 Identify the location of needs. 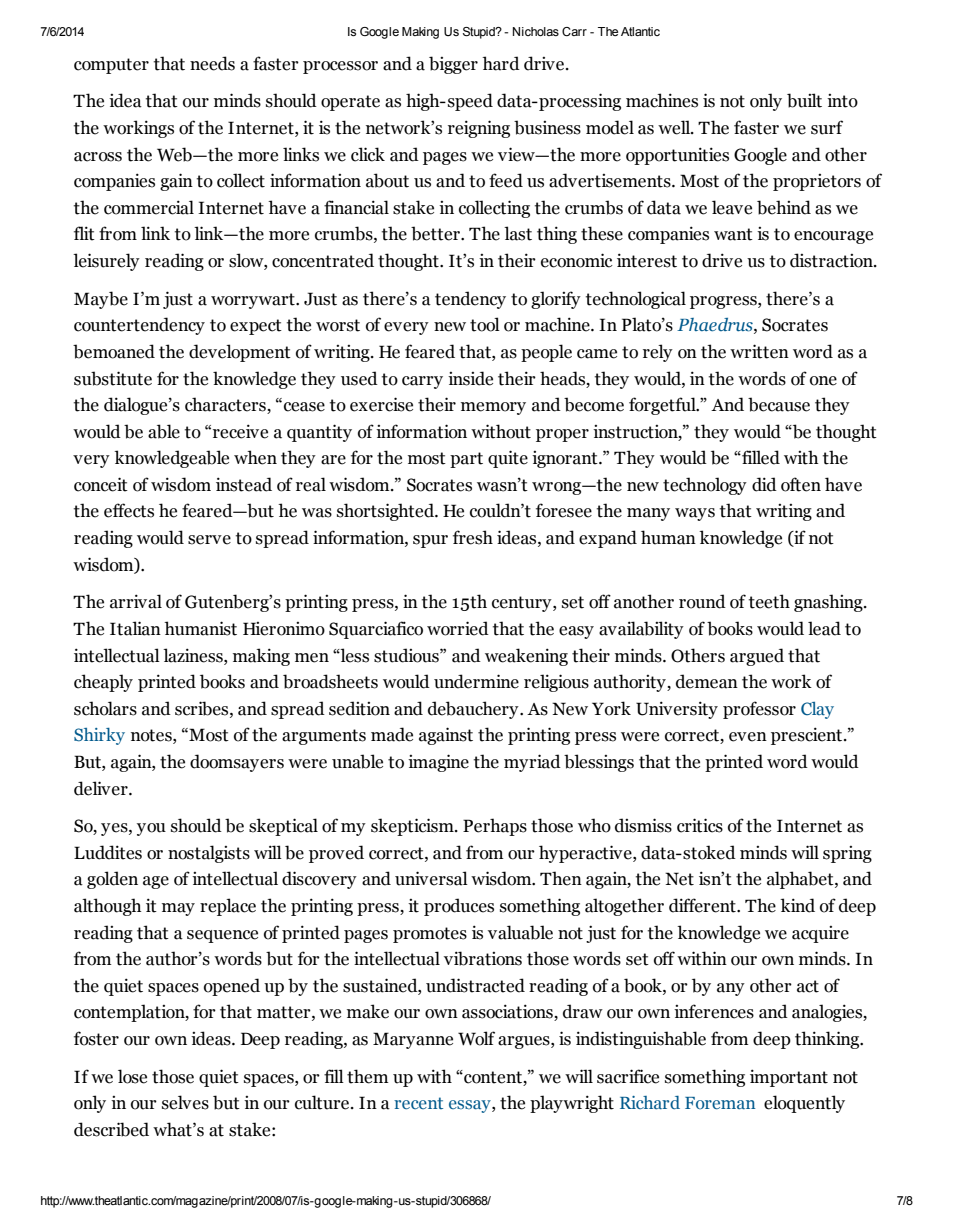
(212, 63).
